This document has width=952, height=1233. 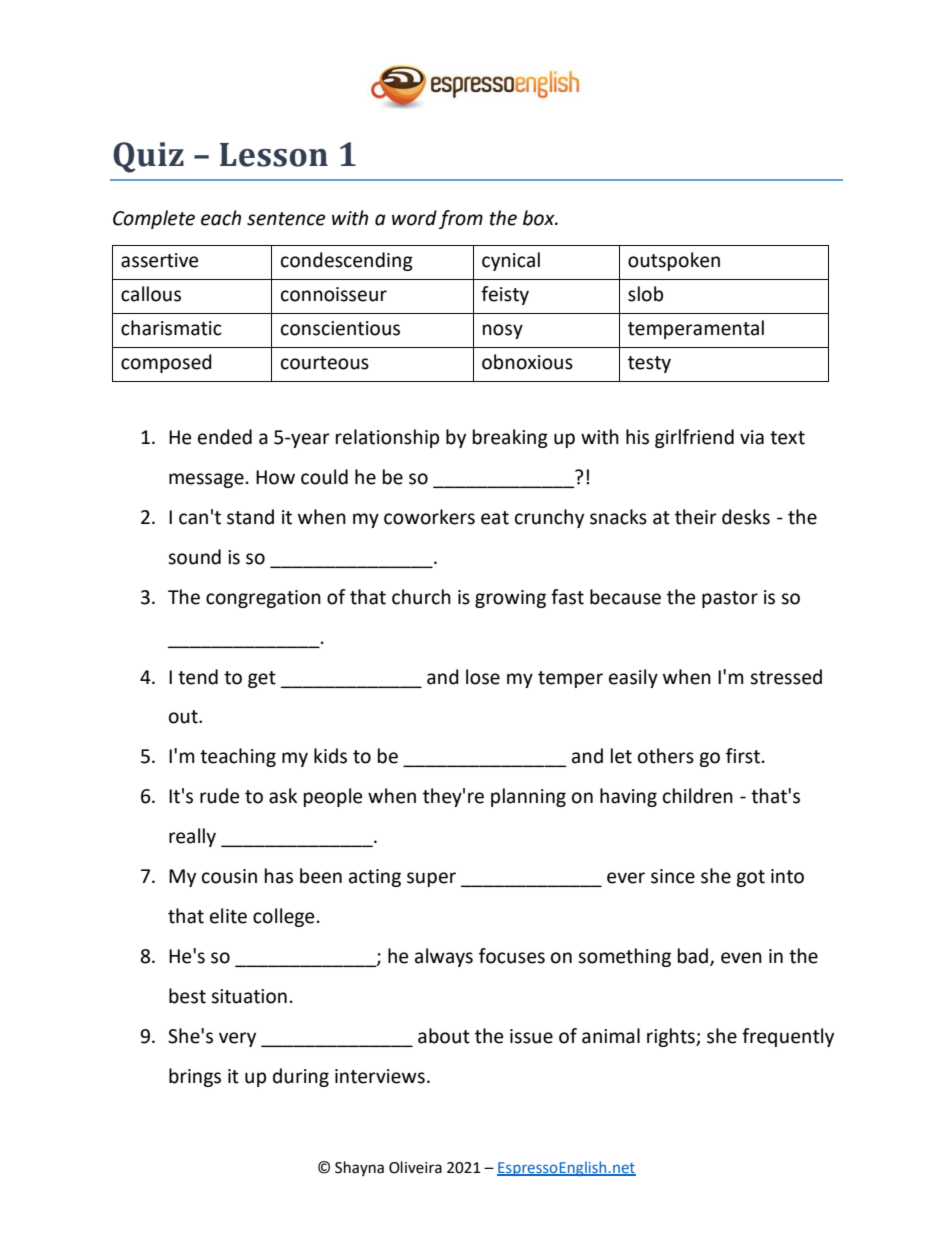 What do you see at coordinates (198, 677) in the document?
I see `tend` at bounding box center [198, 677].
